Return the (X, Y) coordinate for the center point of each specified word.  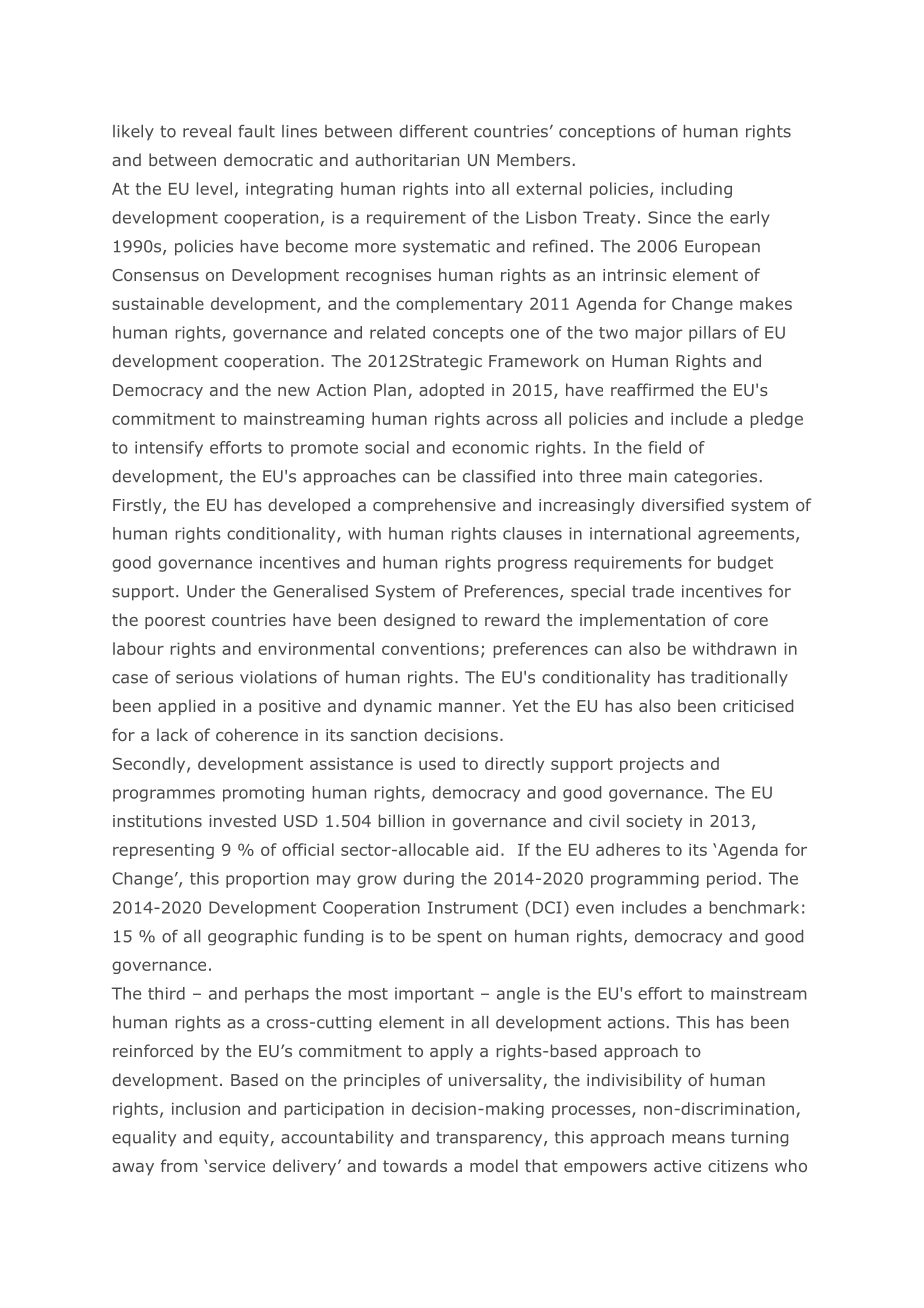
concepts (468, 334)
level (214, 188)
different (433, 131)
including (696, 190)
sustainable (158, 303)
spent (459, 938)
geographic (252, 938)
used (437, 763)
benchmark (754, 907)
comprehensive (434, 506)
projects (652, 765)
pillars (712, 334)
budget (745, 564)
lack (172, 734)
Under (211, 591)
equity (245, 1139)
